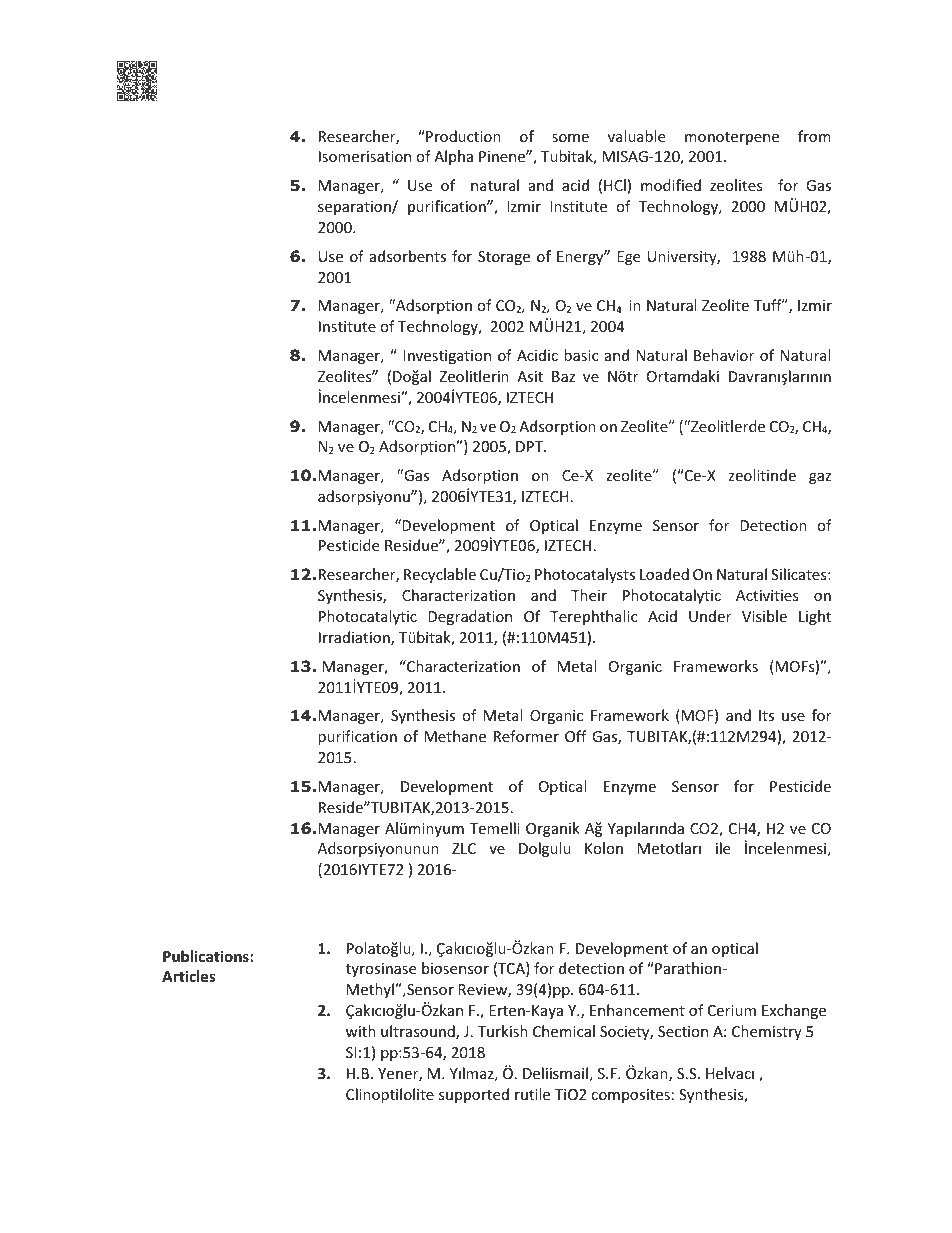 The width and height of the image is (952, 1233). Describe the element at coordinates (767, 1032) in the image. I see `Chemistry` at that location.
